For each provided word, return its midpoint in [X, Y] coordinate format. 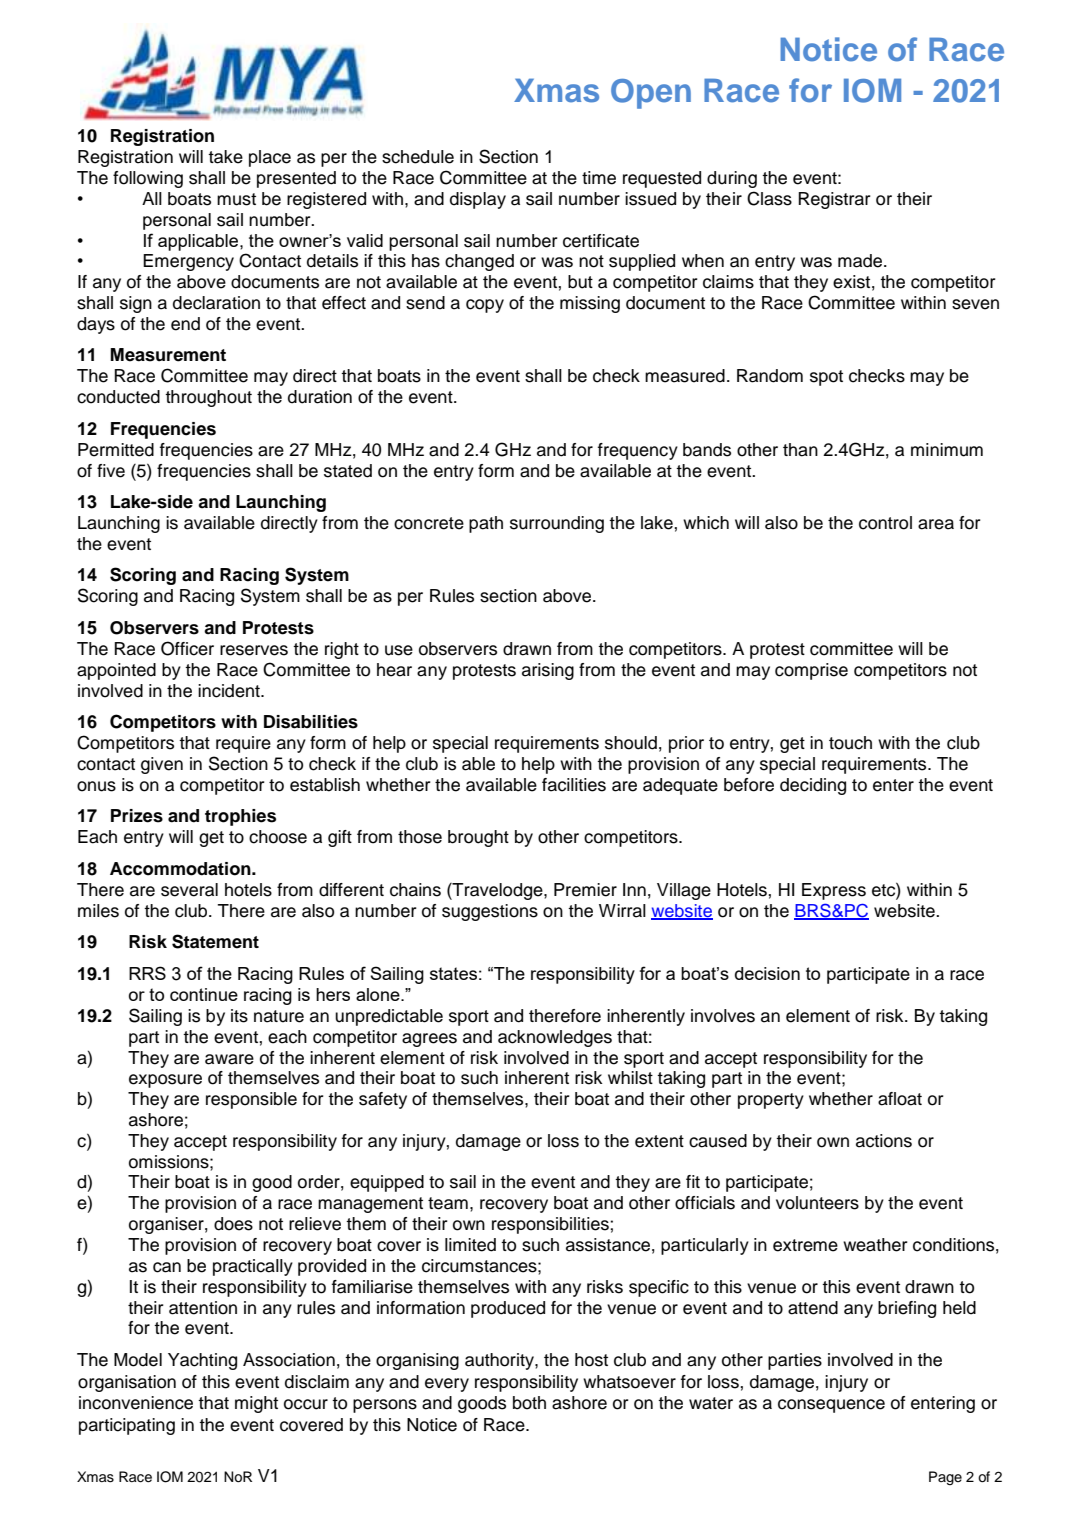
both [529, 1403]
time [599, 178]
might [256, 1404]
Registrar [834, 200]
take [225, 157]
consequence [831, 1406]
